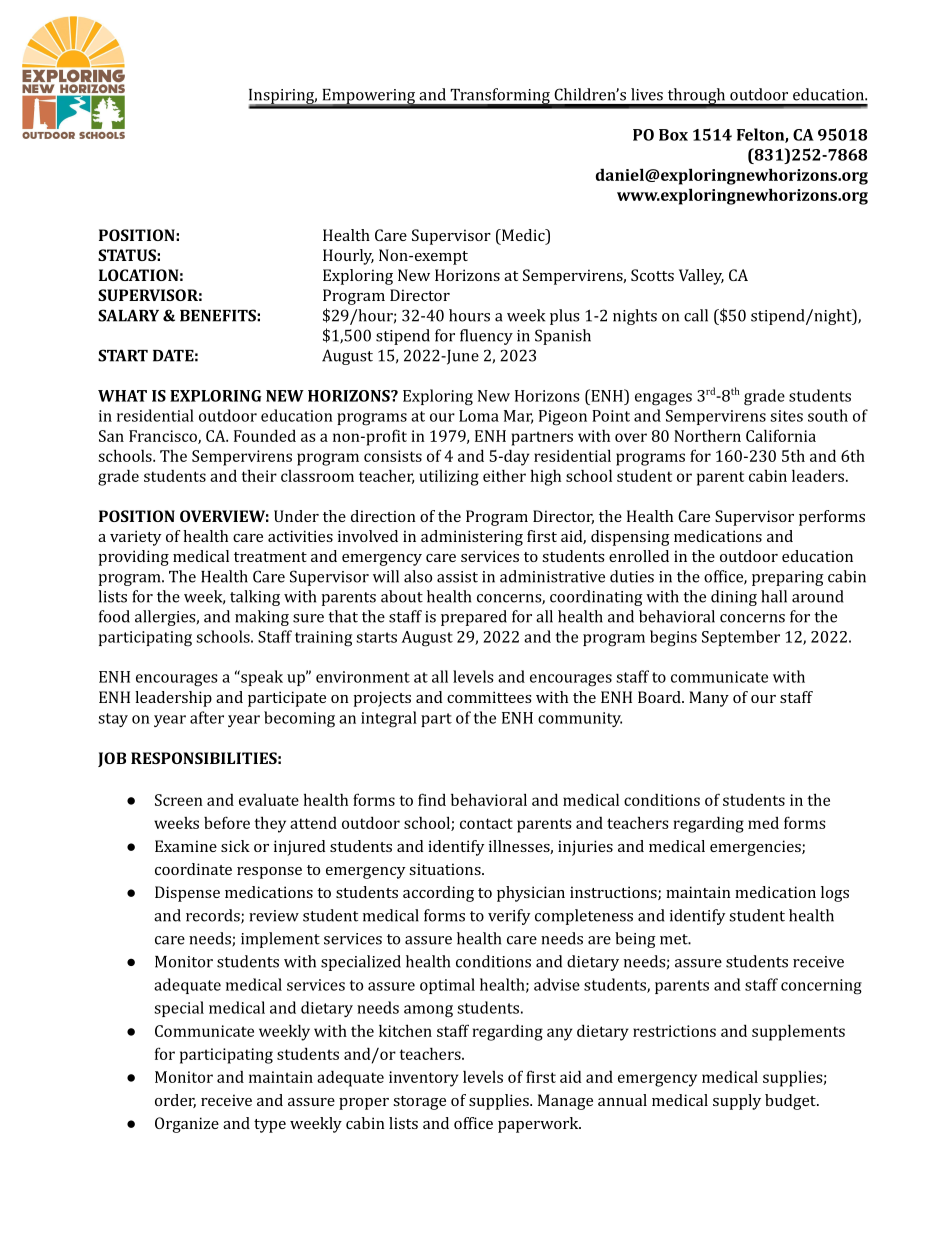 The image size is (952, 1233). I want to click on California, so click(781, 435).
